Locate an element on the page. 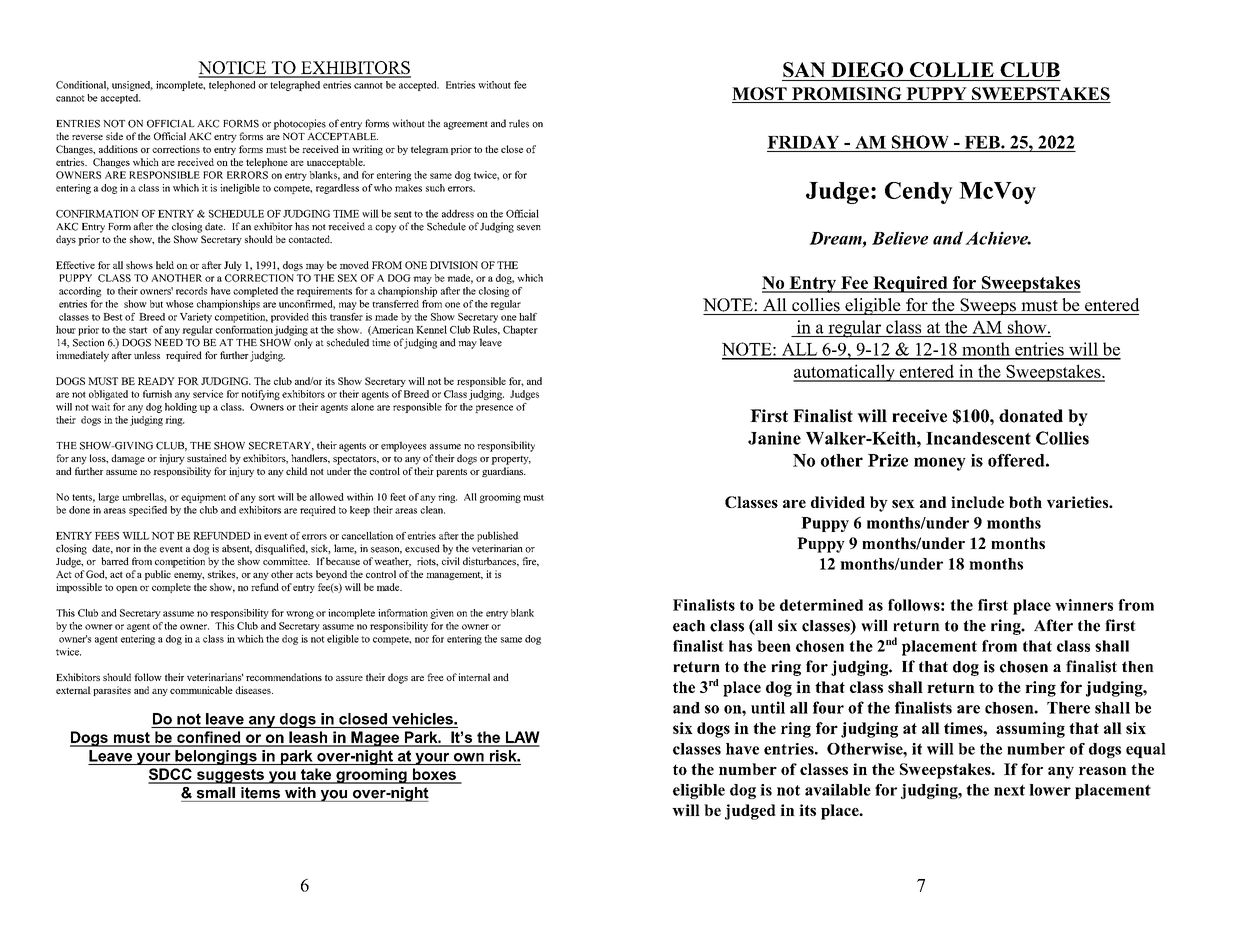 The width and height of the page is (1233, 952). winners is located at coordinates (1084, 605).
